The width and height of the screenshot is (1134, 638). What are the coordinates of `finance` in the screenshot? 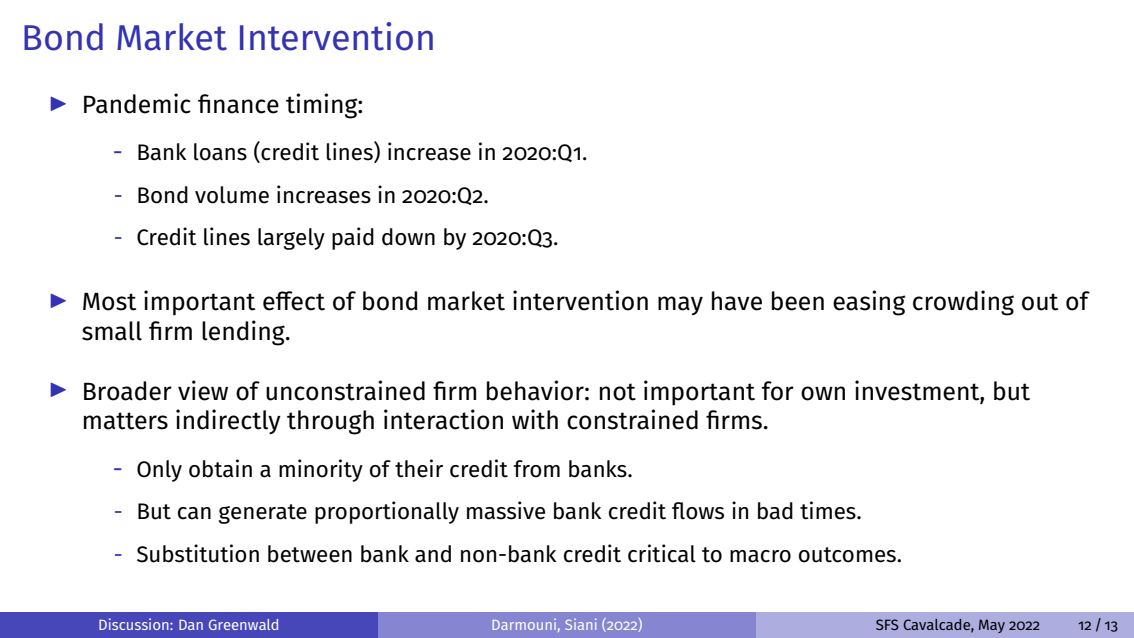 It's located at (238, 104).
